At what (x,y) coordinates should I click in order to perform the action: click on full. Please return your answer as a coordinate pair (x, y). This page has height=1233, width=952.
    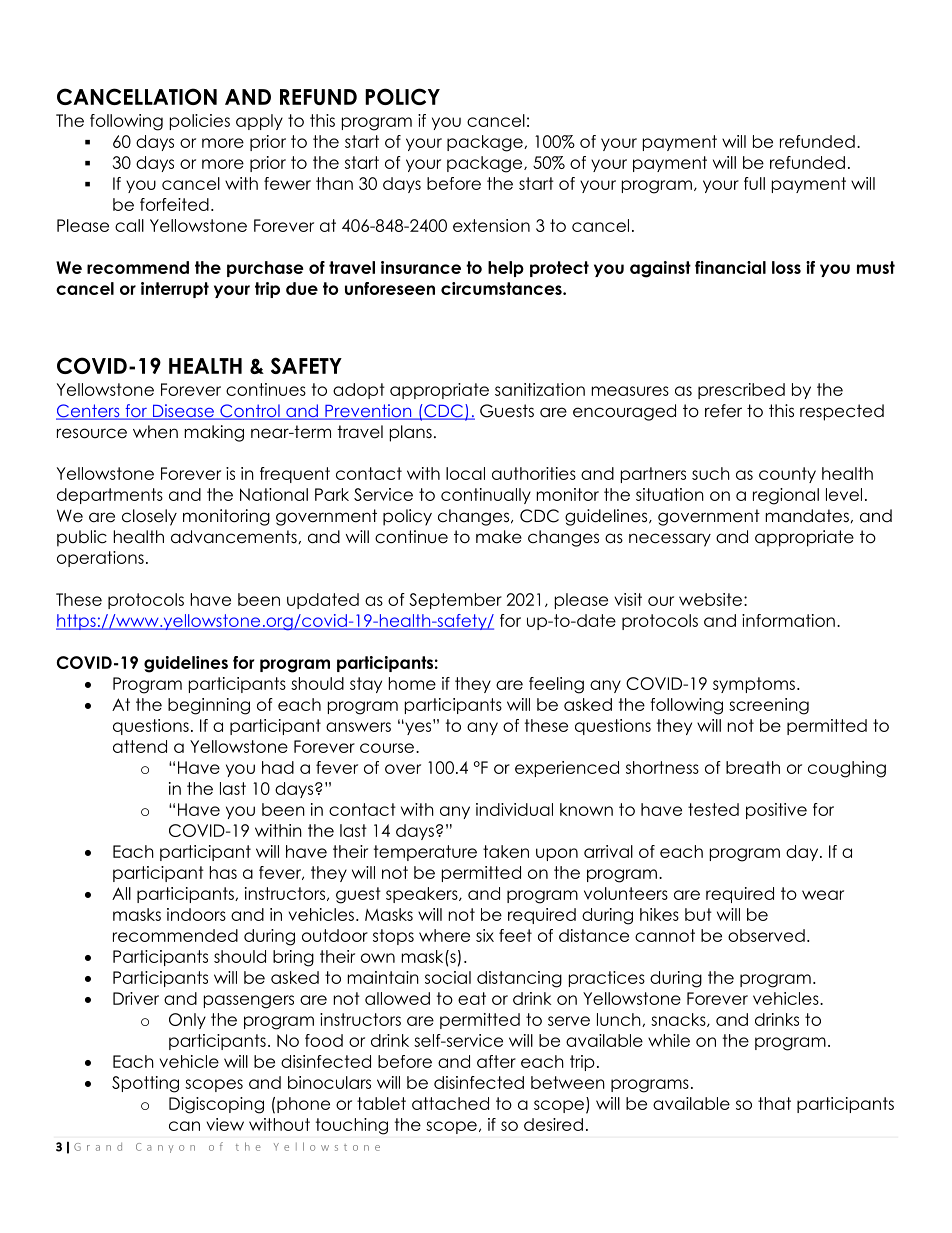
    Looking at the image, I should click on (754, 183).
